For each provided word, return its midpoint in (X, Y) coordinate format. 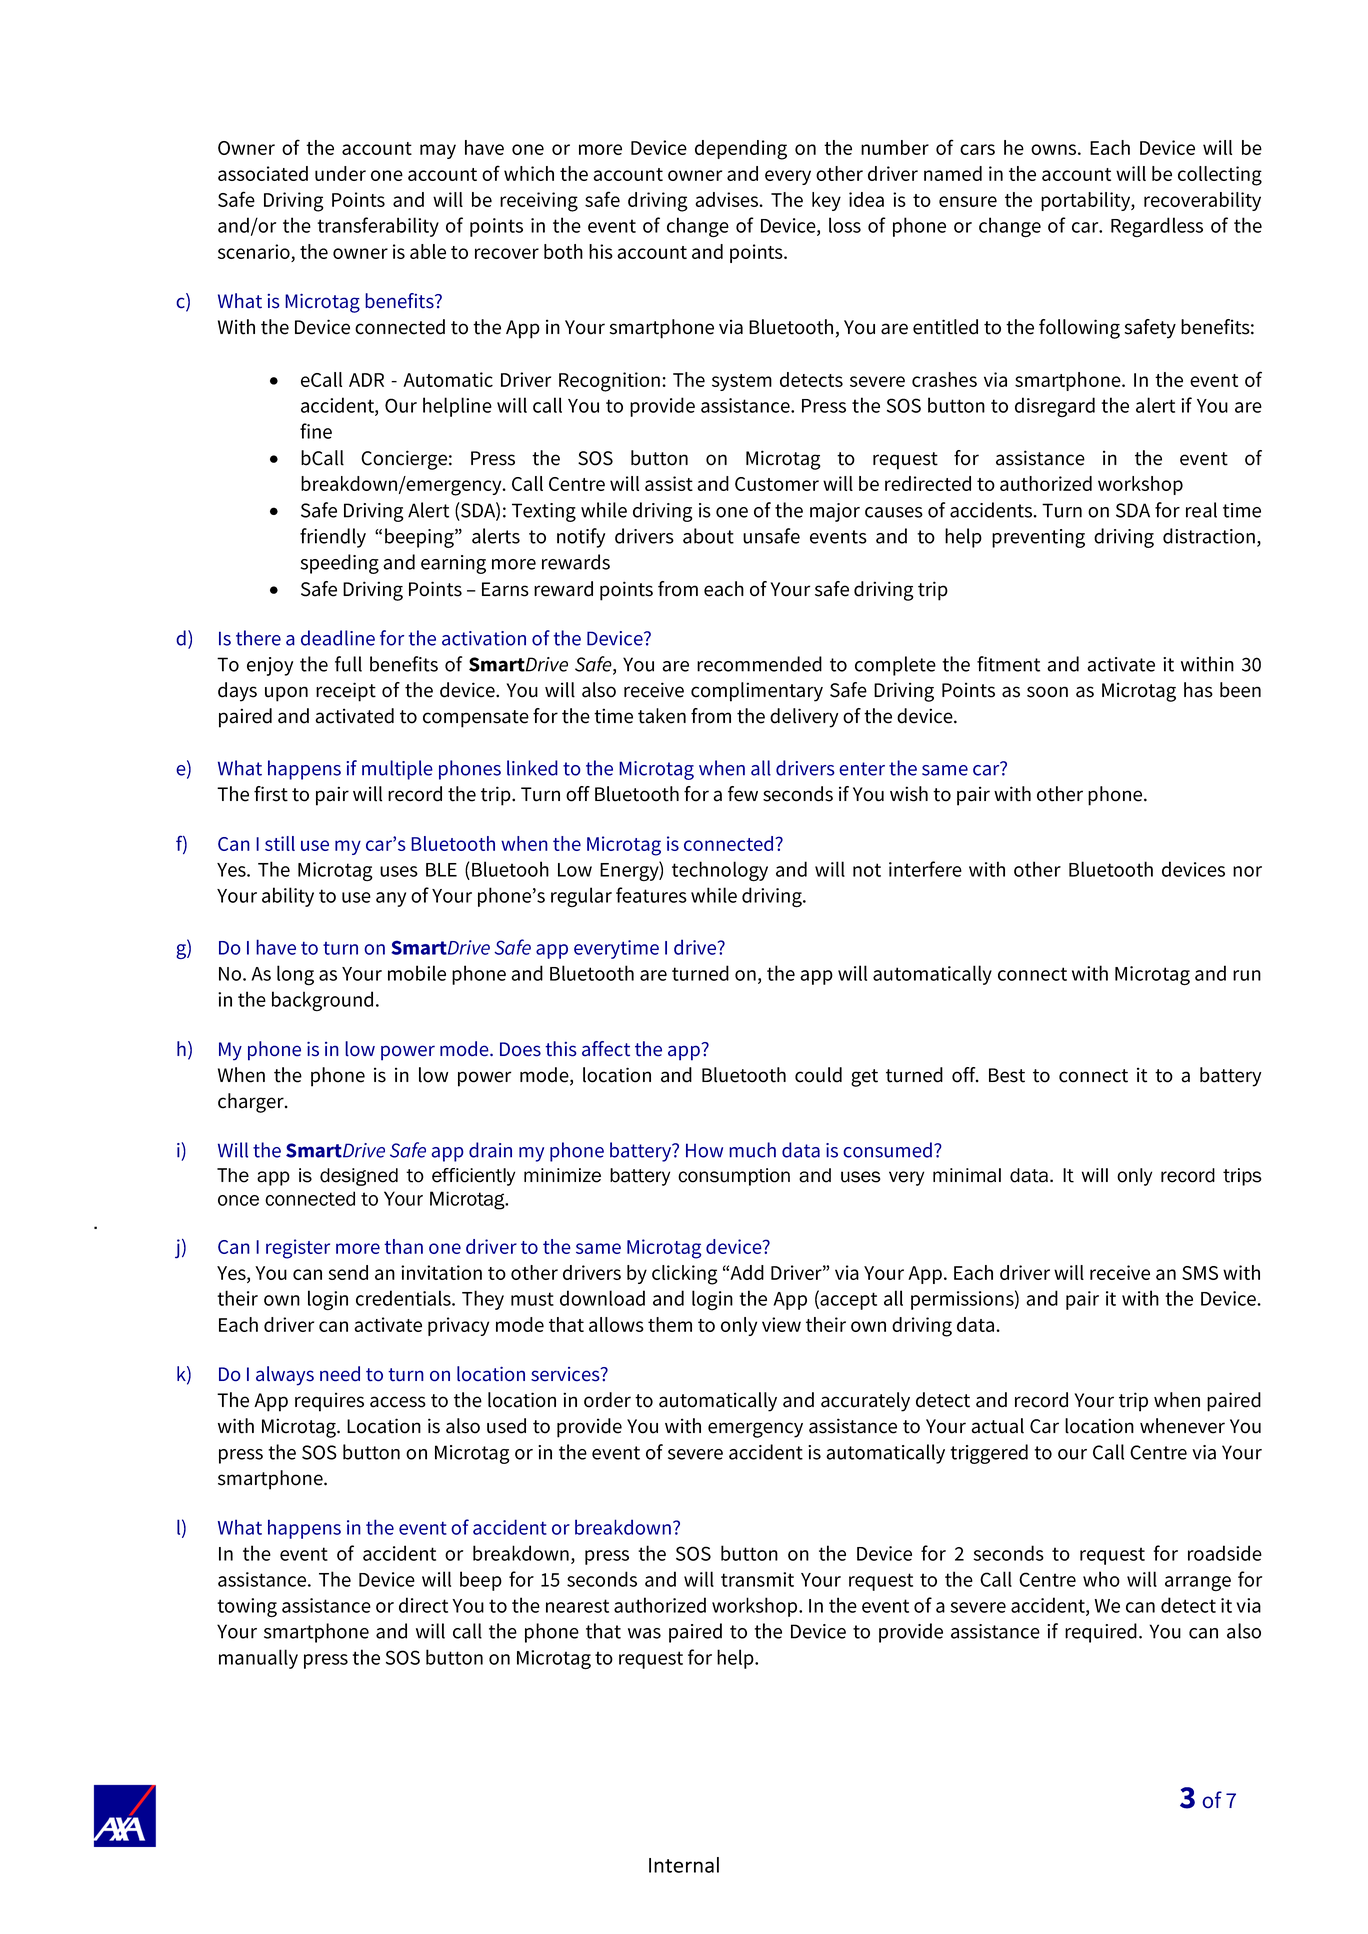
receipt (346, 692)
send (348, 1272)
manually (258, 1659)
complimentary (757, 692)
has (1198, 690)
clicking (685, 1275)
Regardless (1157, 227)
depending (741, 150)
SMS (1200, 1273)
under (340, 173)
